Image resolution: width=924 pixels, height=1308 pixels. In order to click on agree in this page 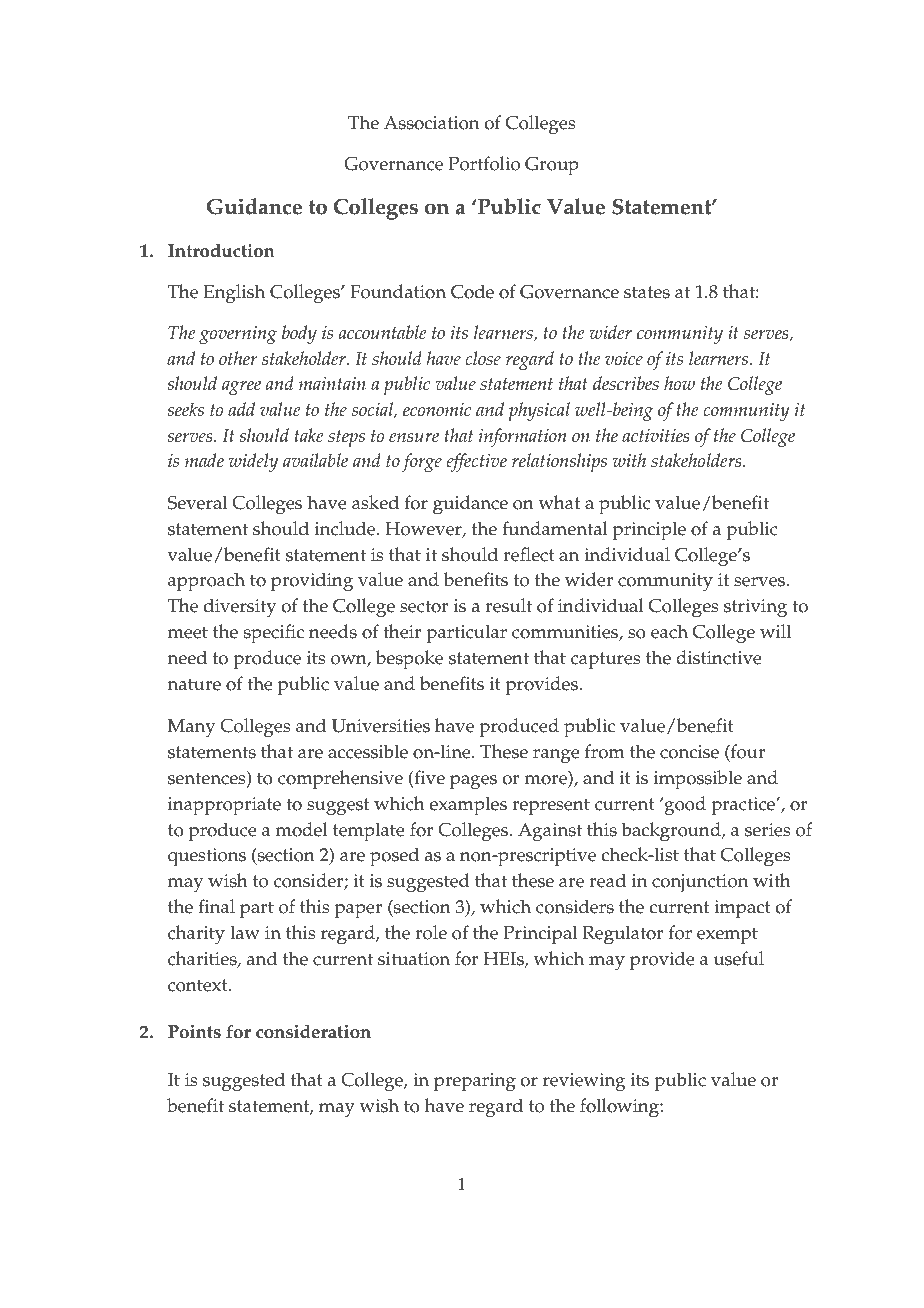, I will do `click(241, 388)`.
